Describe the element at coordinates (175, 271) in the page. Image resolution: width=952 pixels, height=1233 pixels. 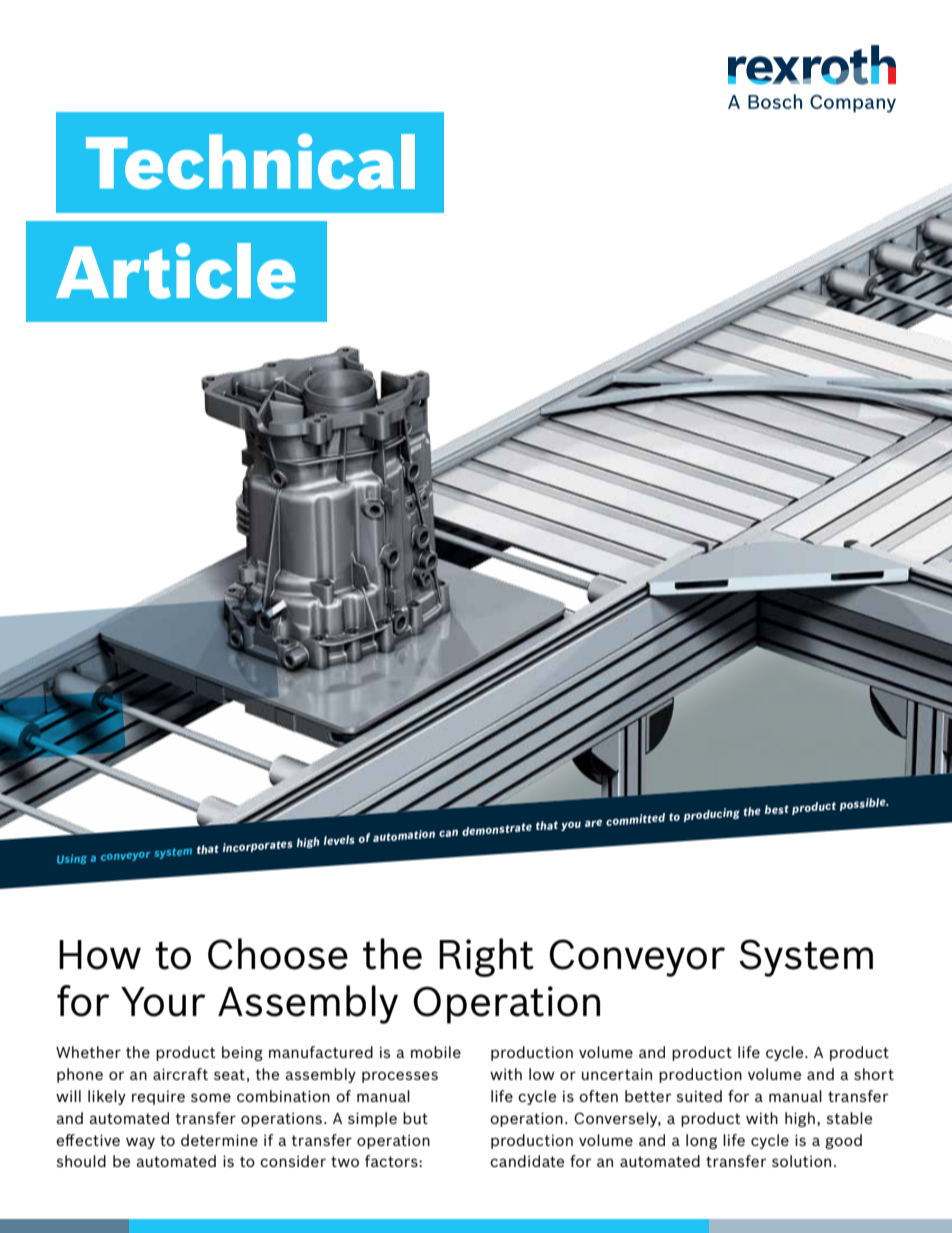
I see `Article` at that location.
